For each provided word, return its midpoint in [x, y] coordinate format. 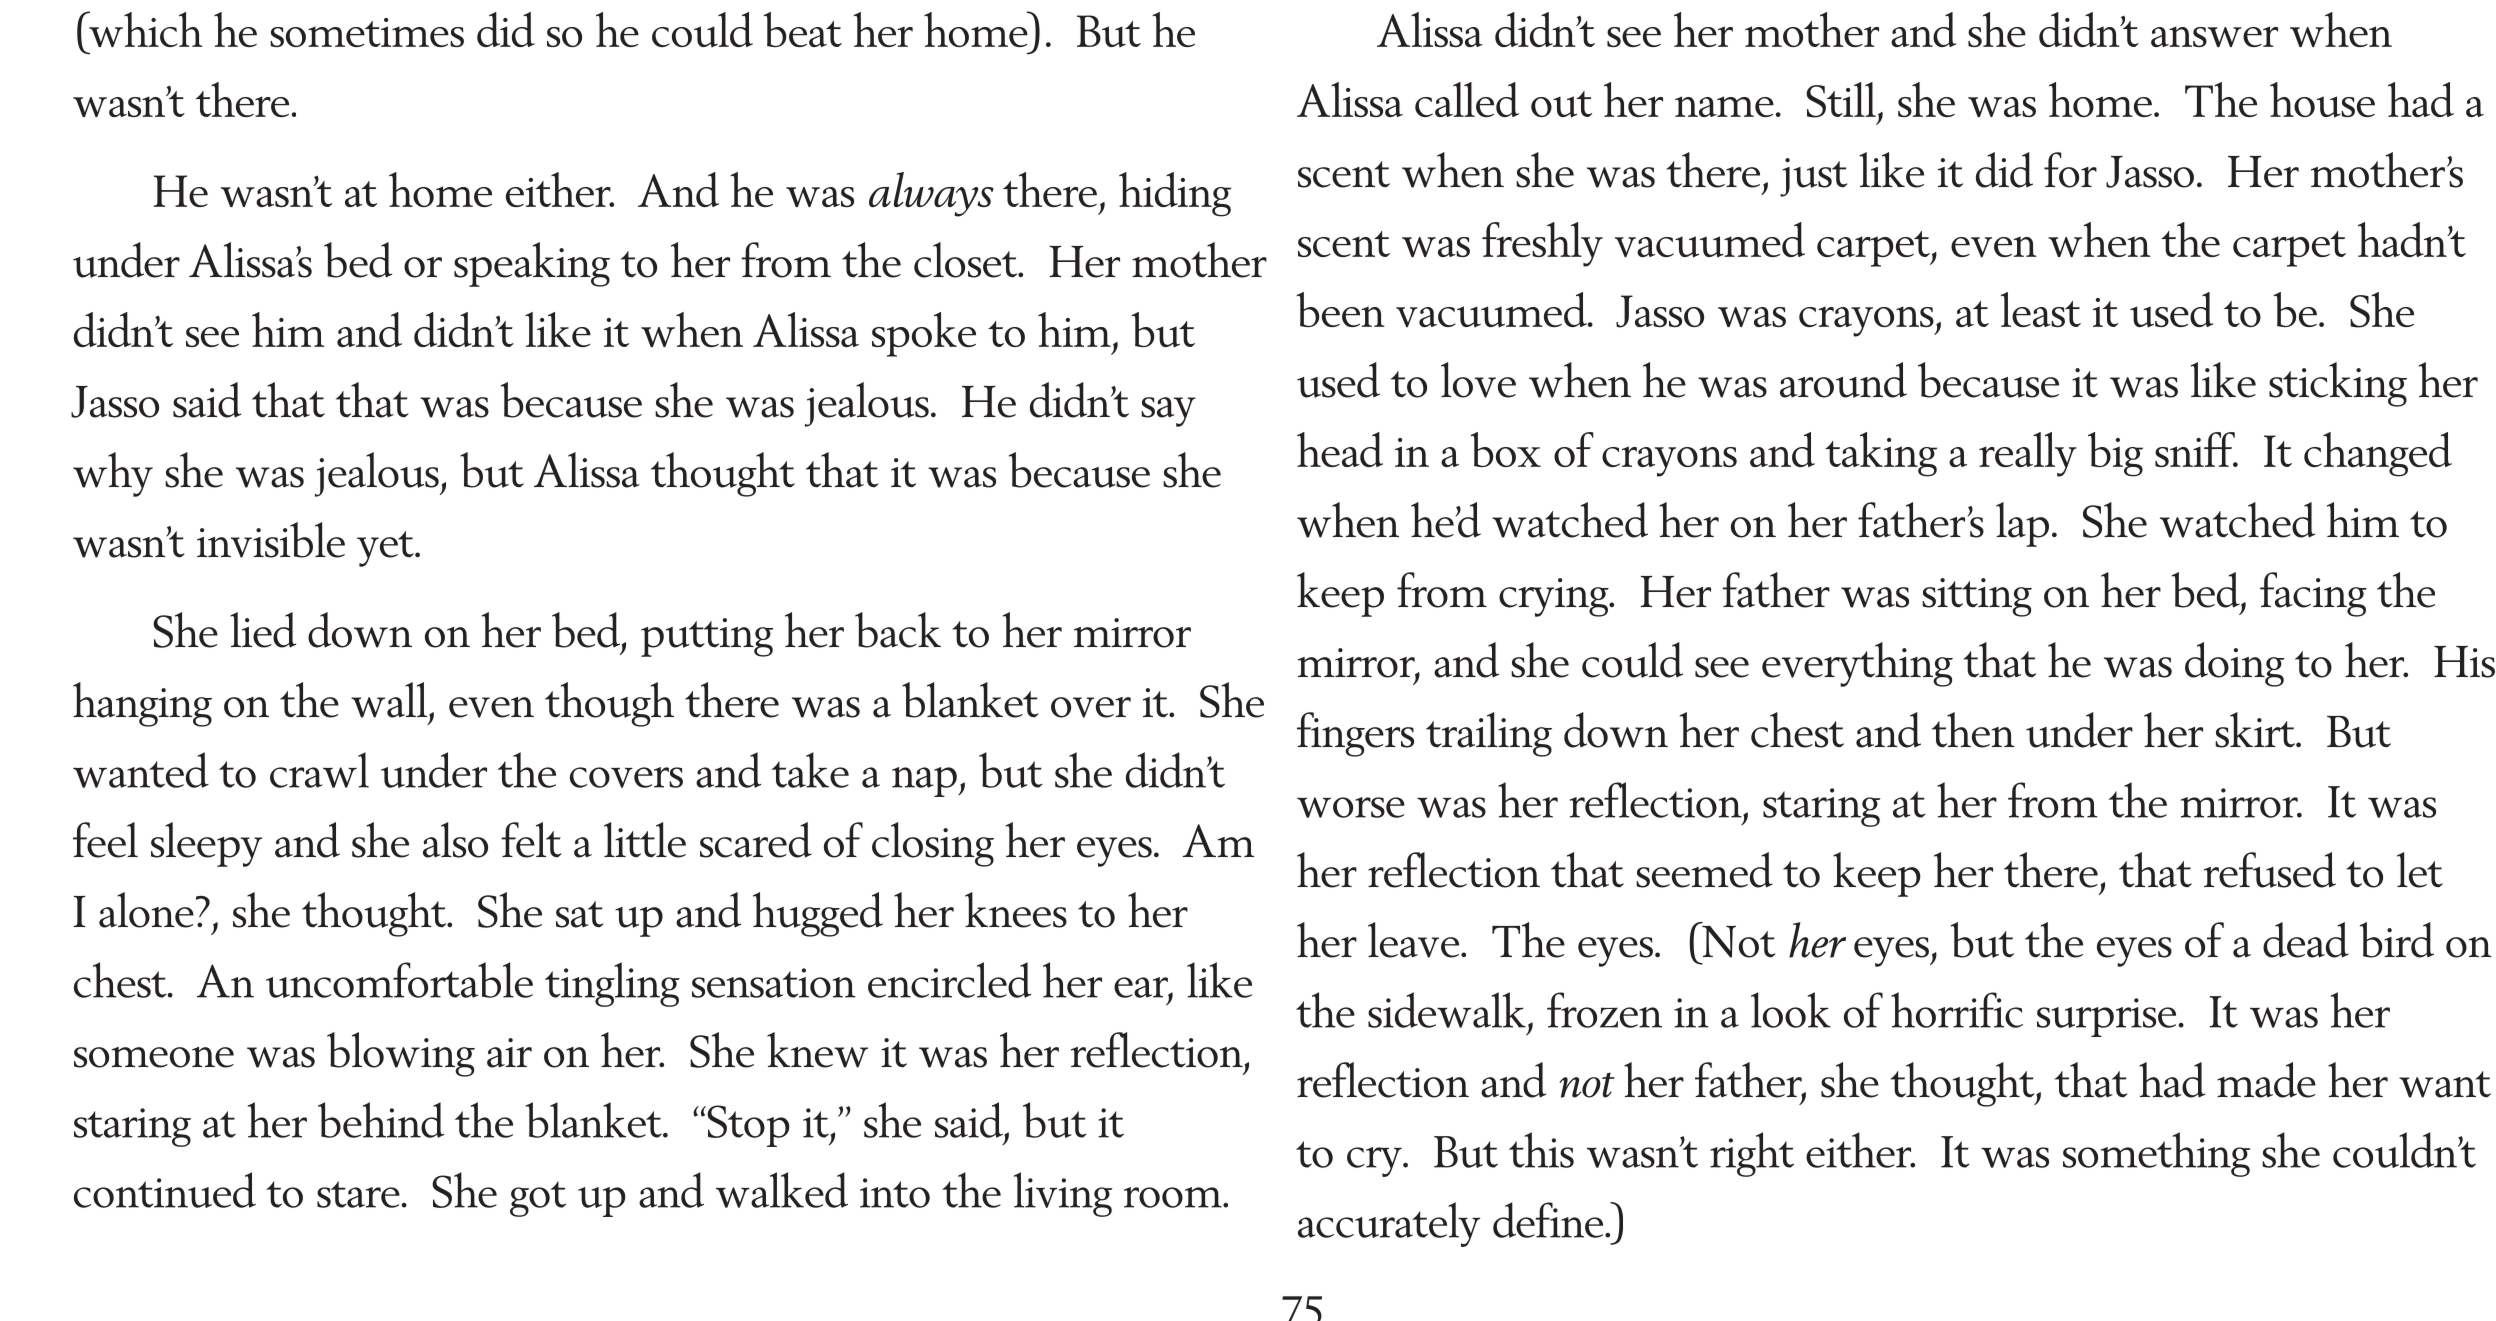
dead [2306, 940]
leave [1415, 940]
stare [358, 1194]
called [1467, 99]
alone [146, 910]
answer [2214, 36]
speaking [532, 264]
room [1174, 1197]
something [2157, 1154]
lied [263, 630]
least [2041, 309]
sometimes [367, 32]
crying [1555, 597]
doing [2235, 664]
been [1341, 309]
